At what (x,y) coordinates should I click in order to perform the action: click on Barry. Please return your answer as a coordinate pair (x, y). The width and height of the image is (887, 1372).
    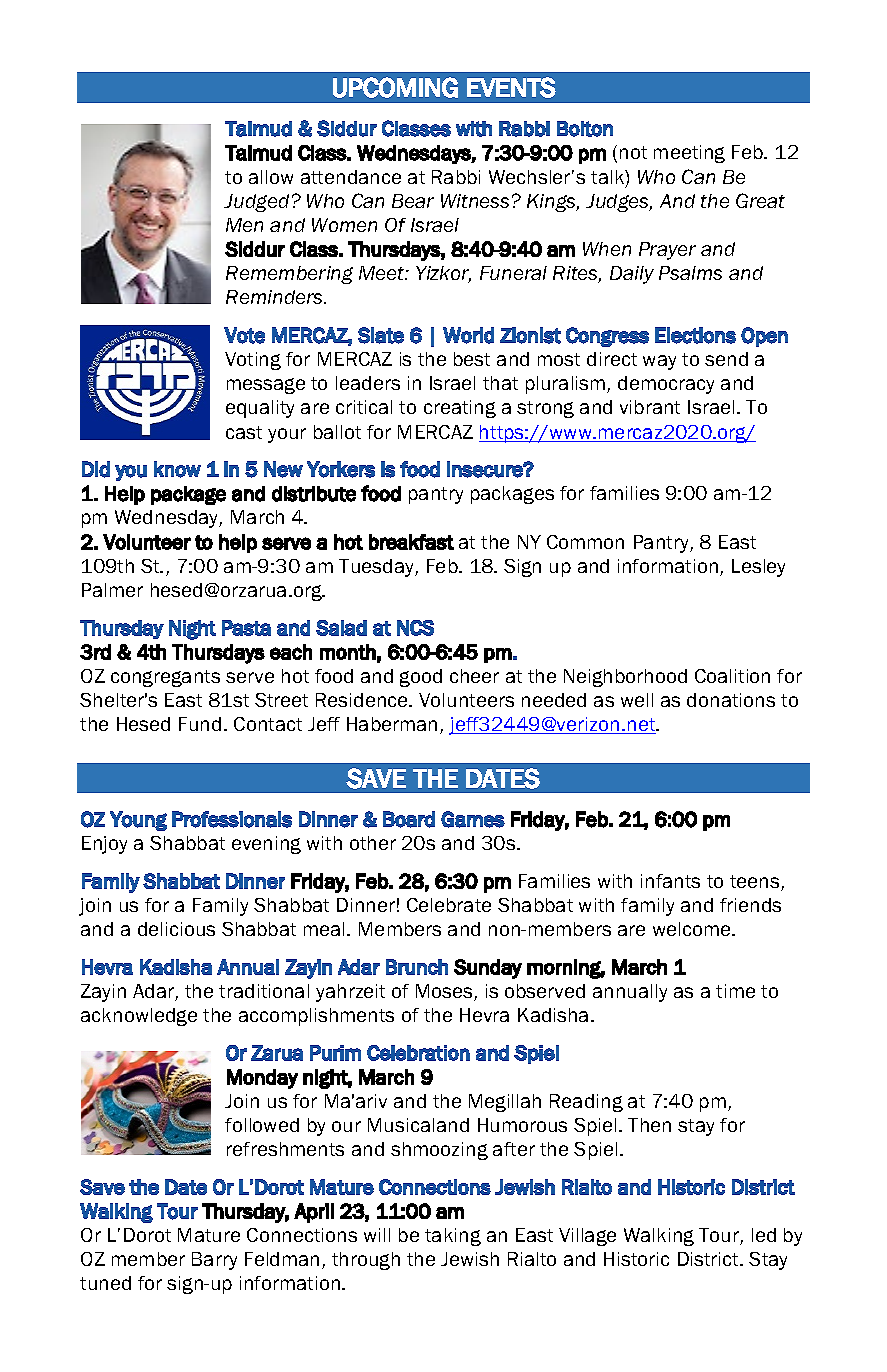
    Looking at the image, I should click on (214, 1261).
